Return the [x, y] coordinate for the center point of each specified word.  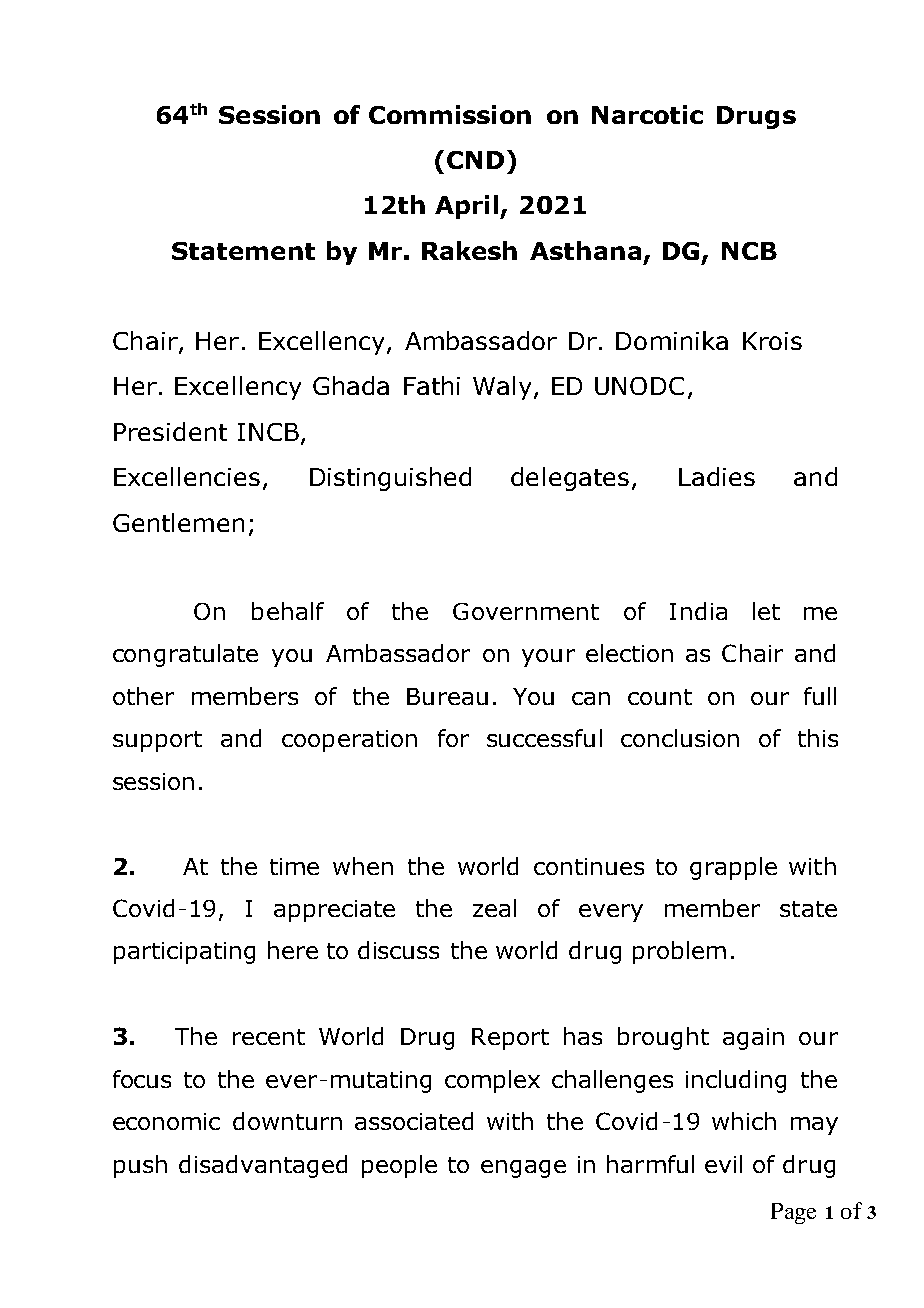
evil [723, 1164]
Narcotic [647, 114]
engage [523, 1169]
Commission [450, 114]
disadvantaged [263, 1166]
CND [475, 160]
